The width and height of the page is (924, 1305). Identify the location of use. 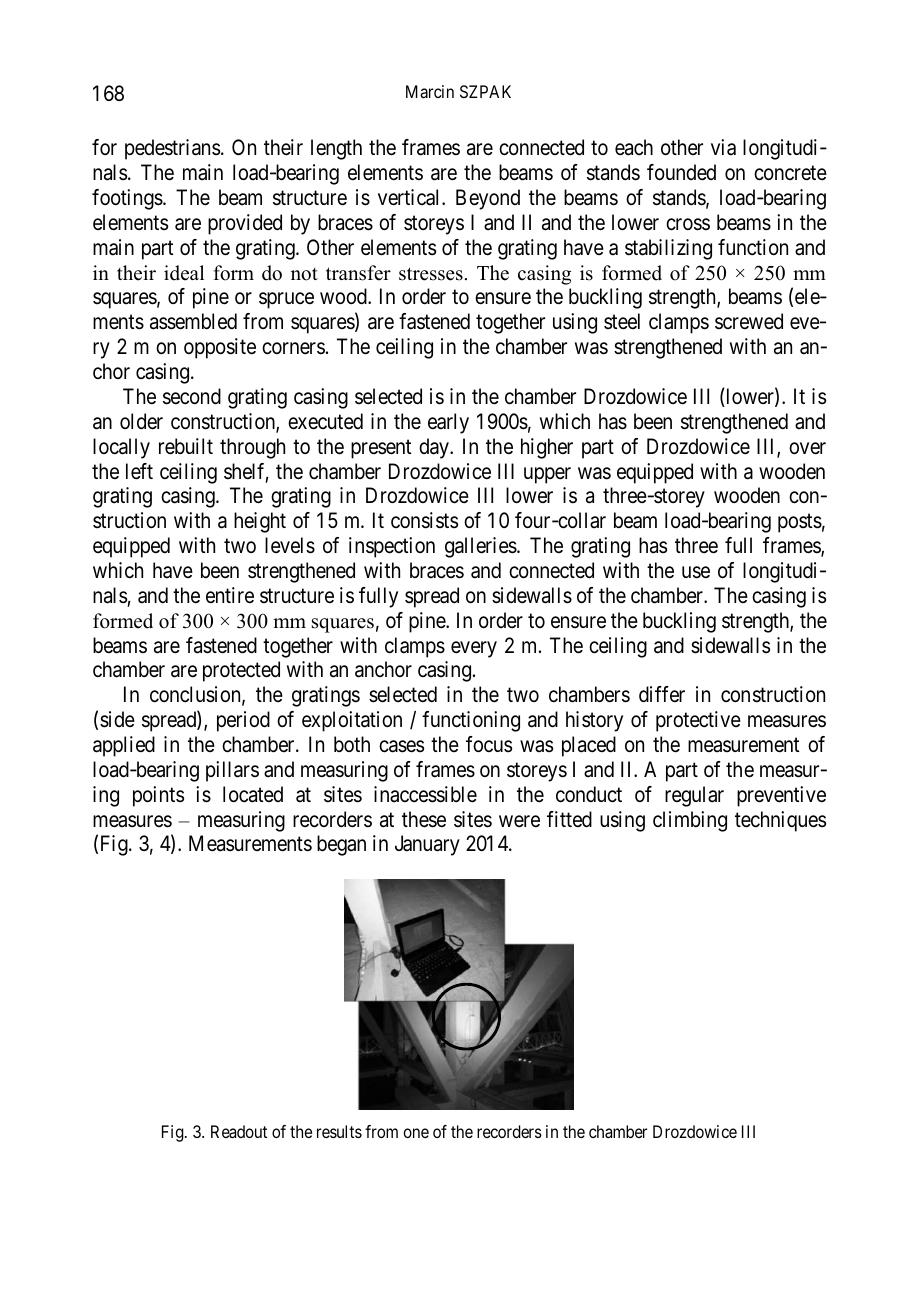
(696, 572).
